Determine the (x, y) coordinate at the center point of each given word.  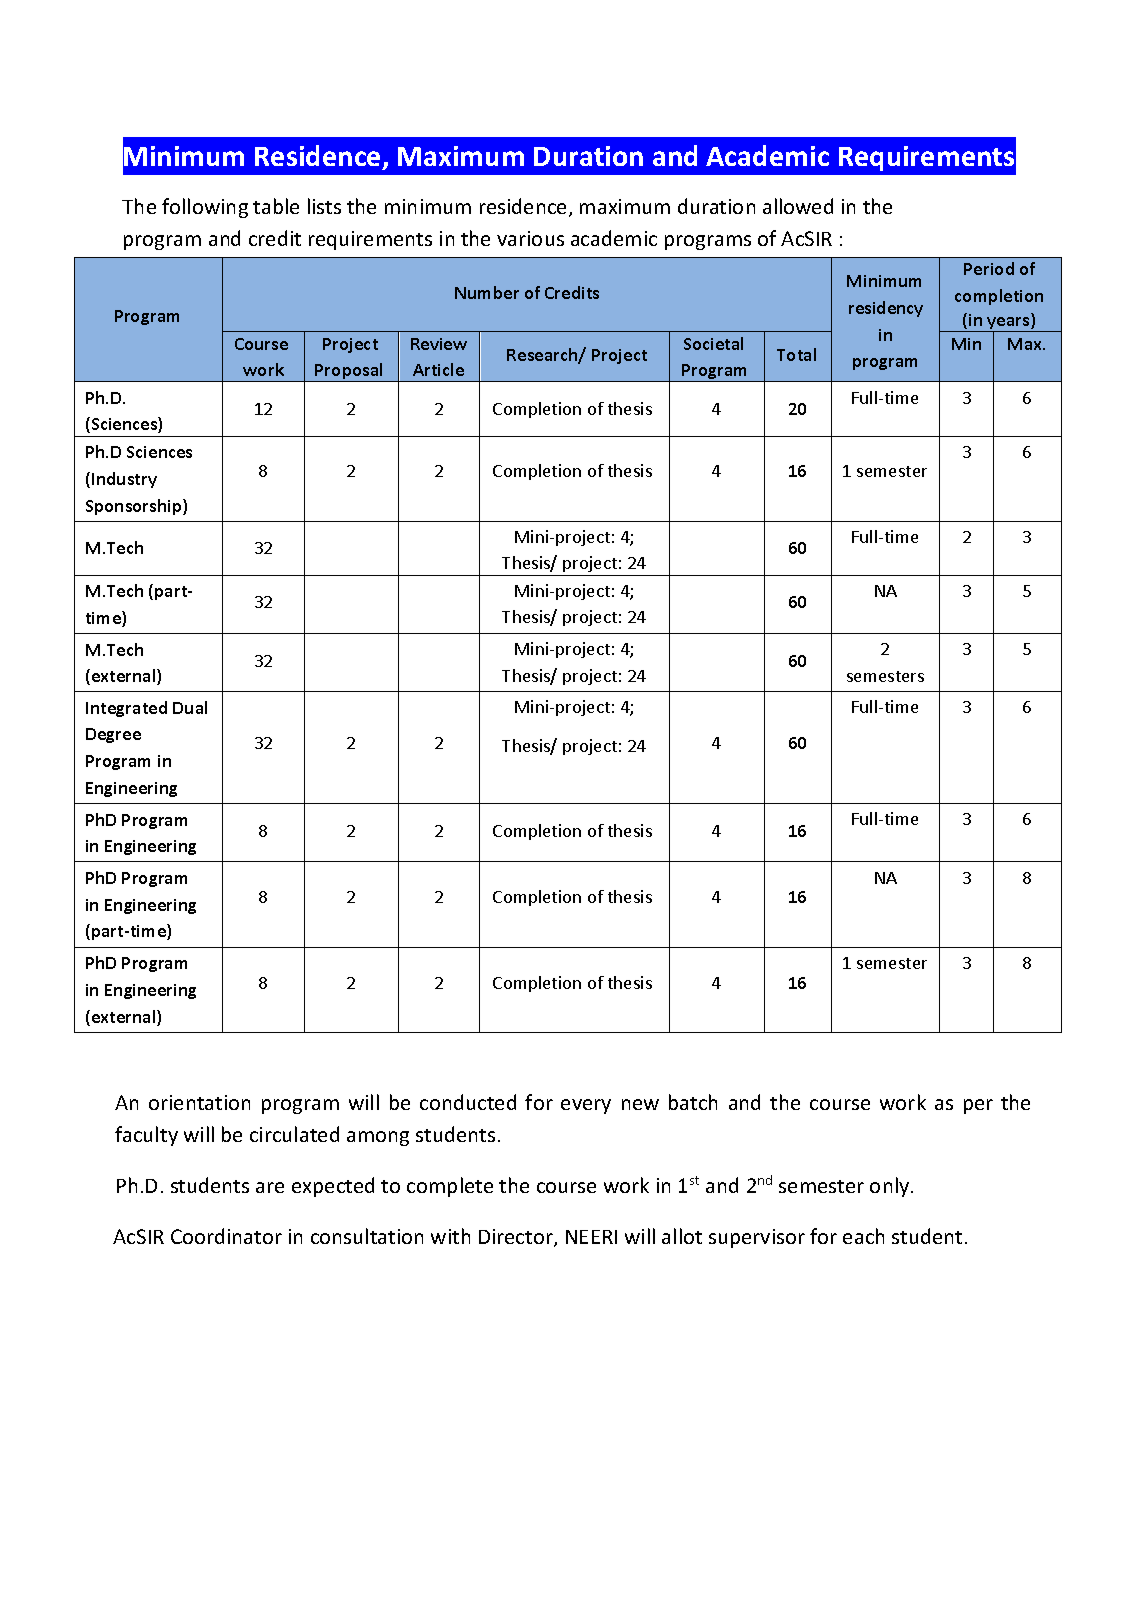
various (530, 238)
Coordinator (226, 1236)
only (891, 1187)
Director (517, 1238)
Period (989, 268)
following (205, 208)
